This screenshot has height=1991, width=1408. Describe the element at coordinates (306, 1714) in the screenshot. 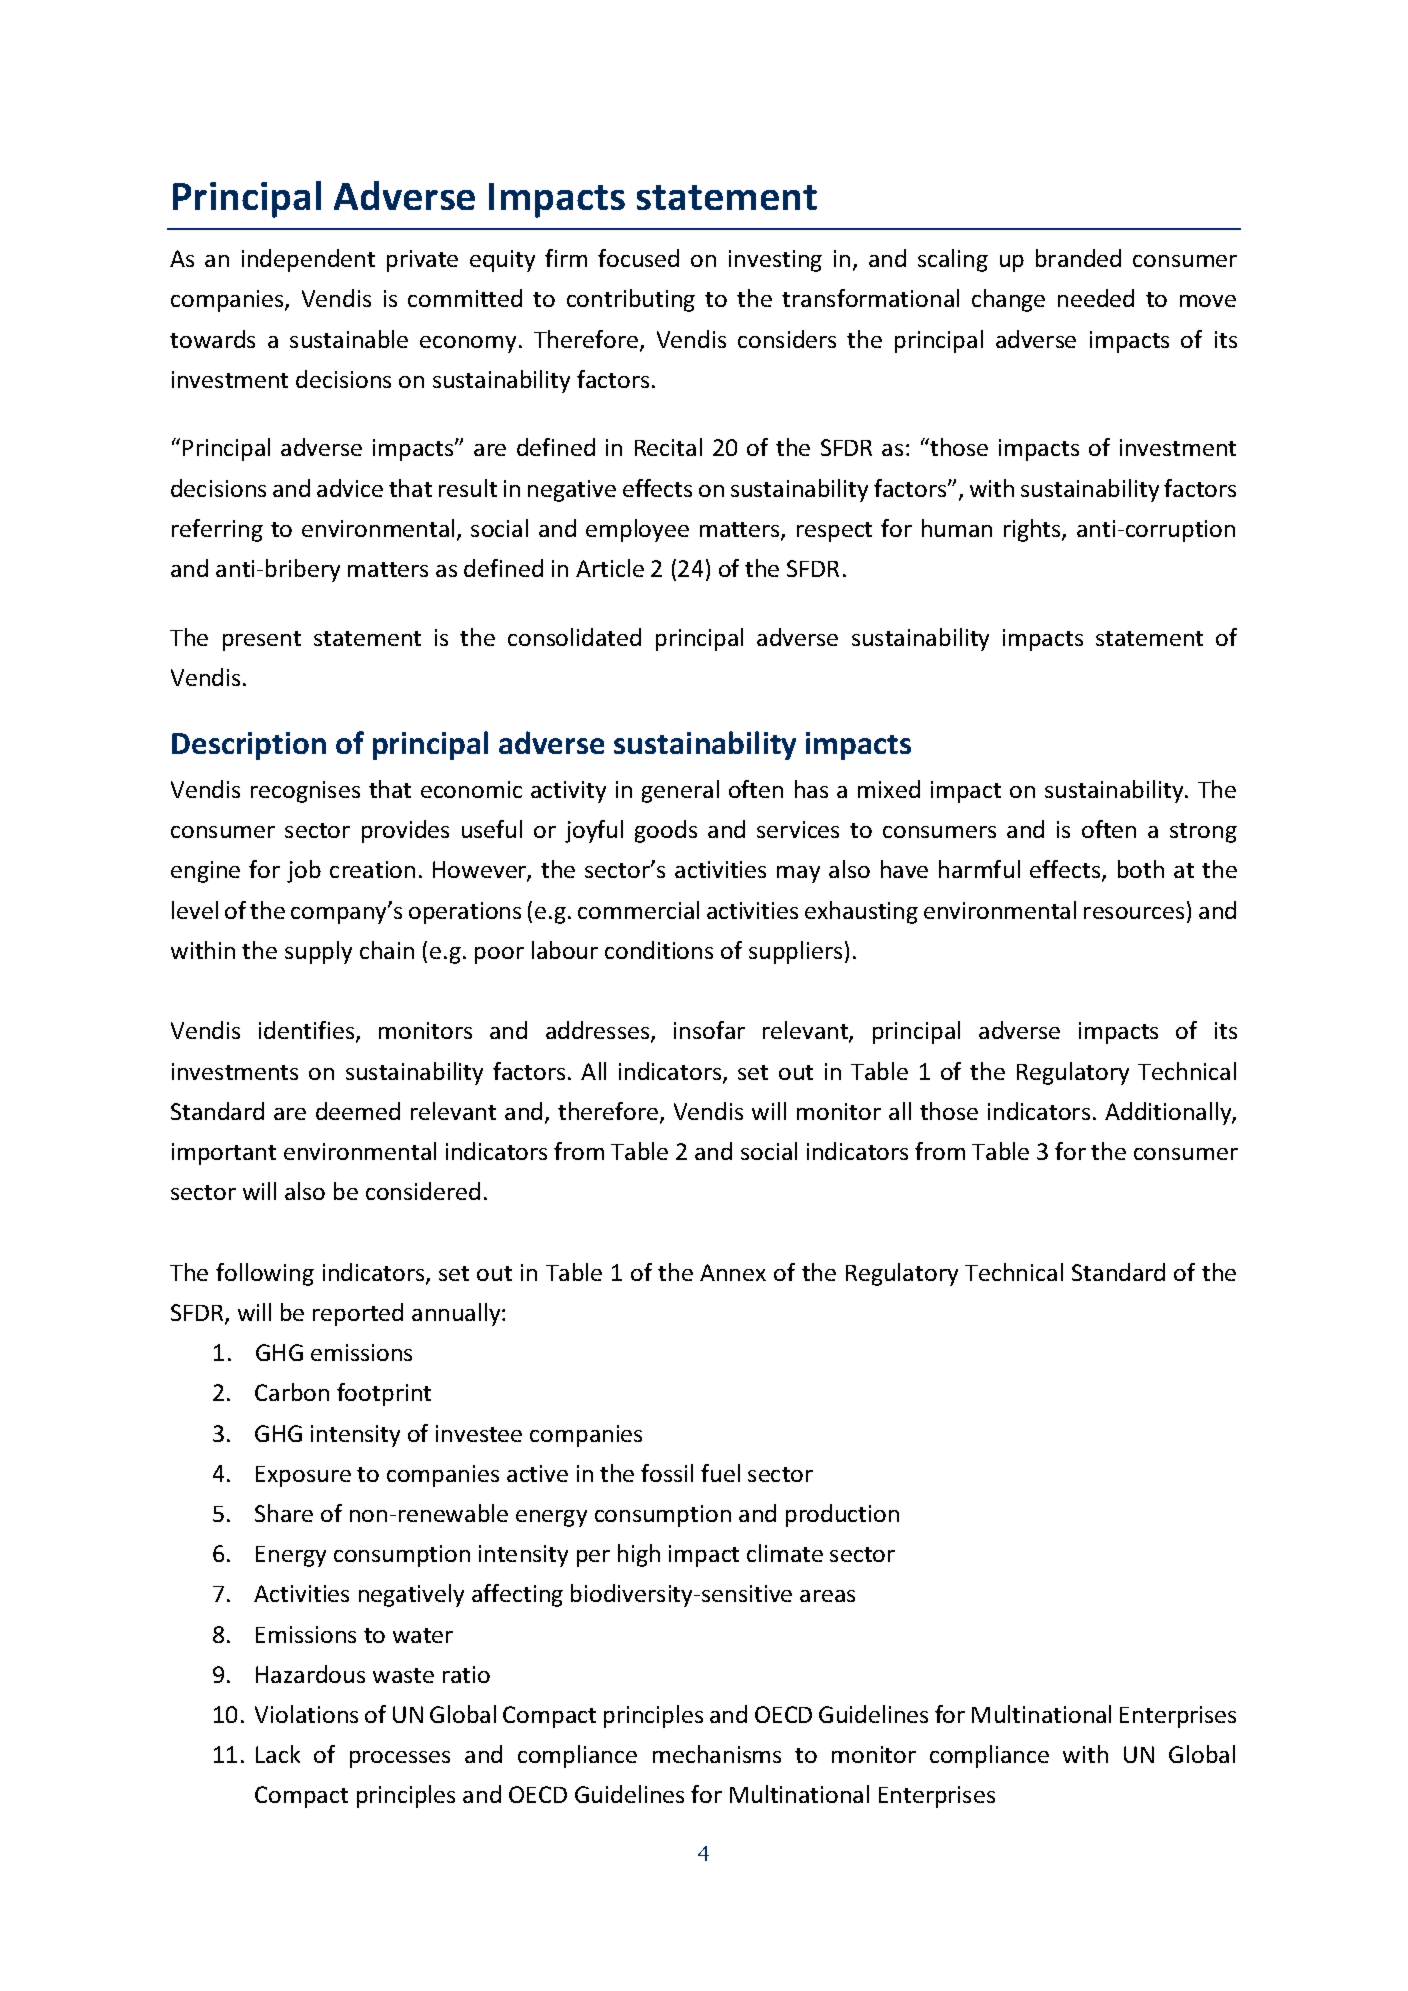

I see `Violations` at that location.
